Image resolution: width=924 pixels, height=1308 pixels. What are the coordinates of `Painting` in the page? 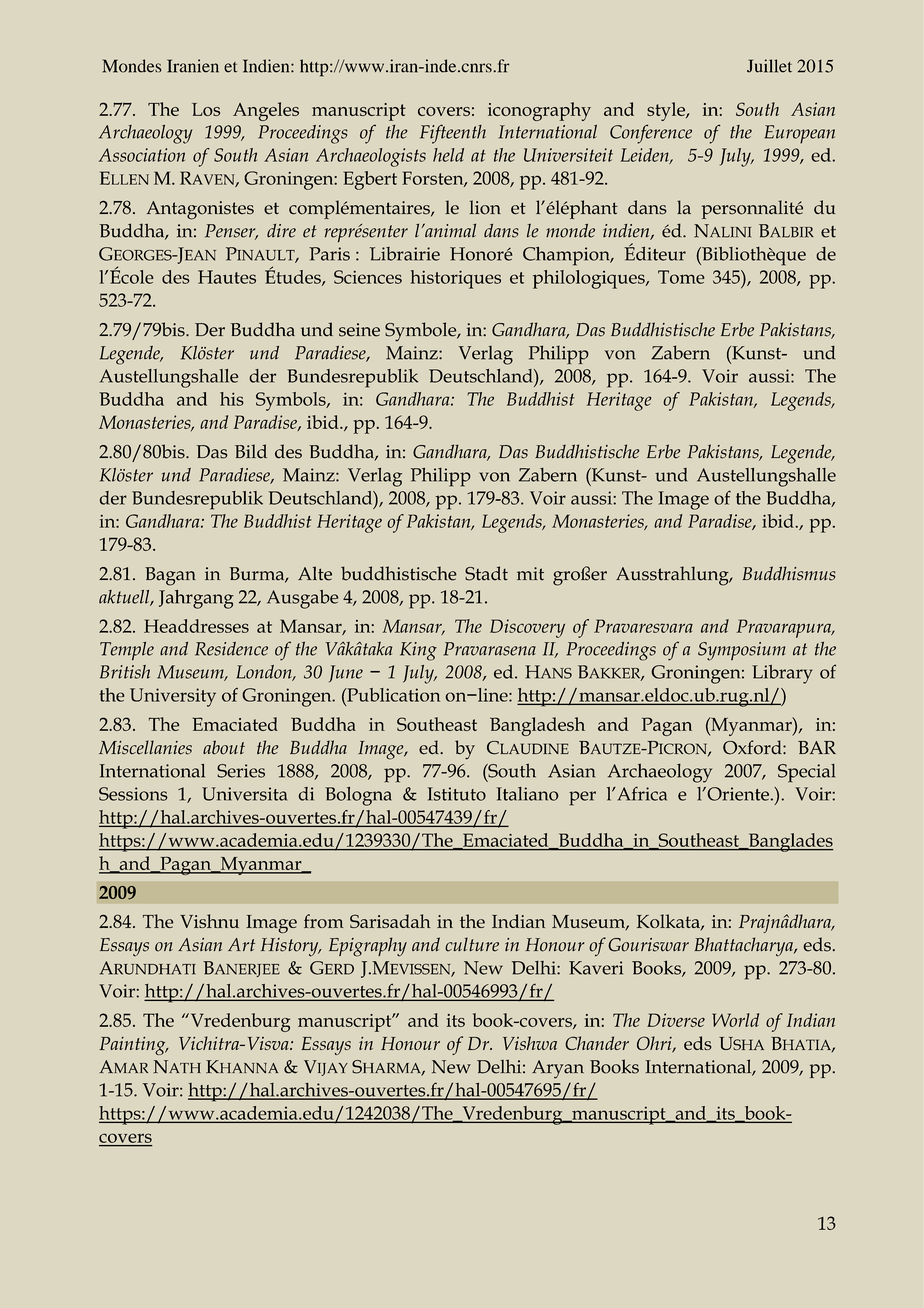 It's located at (133, 1046).
